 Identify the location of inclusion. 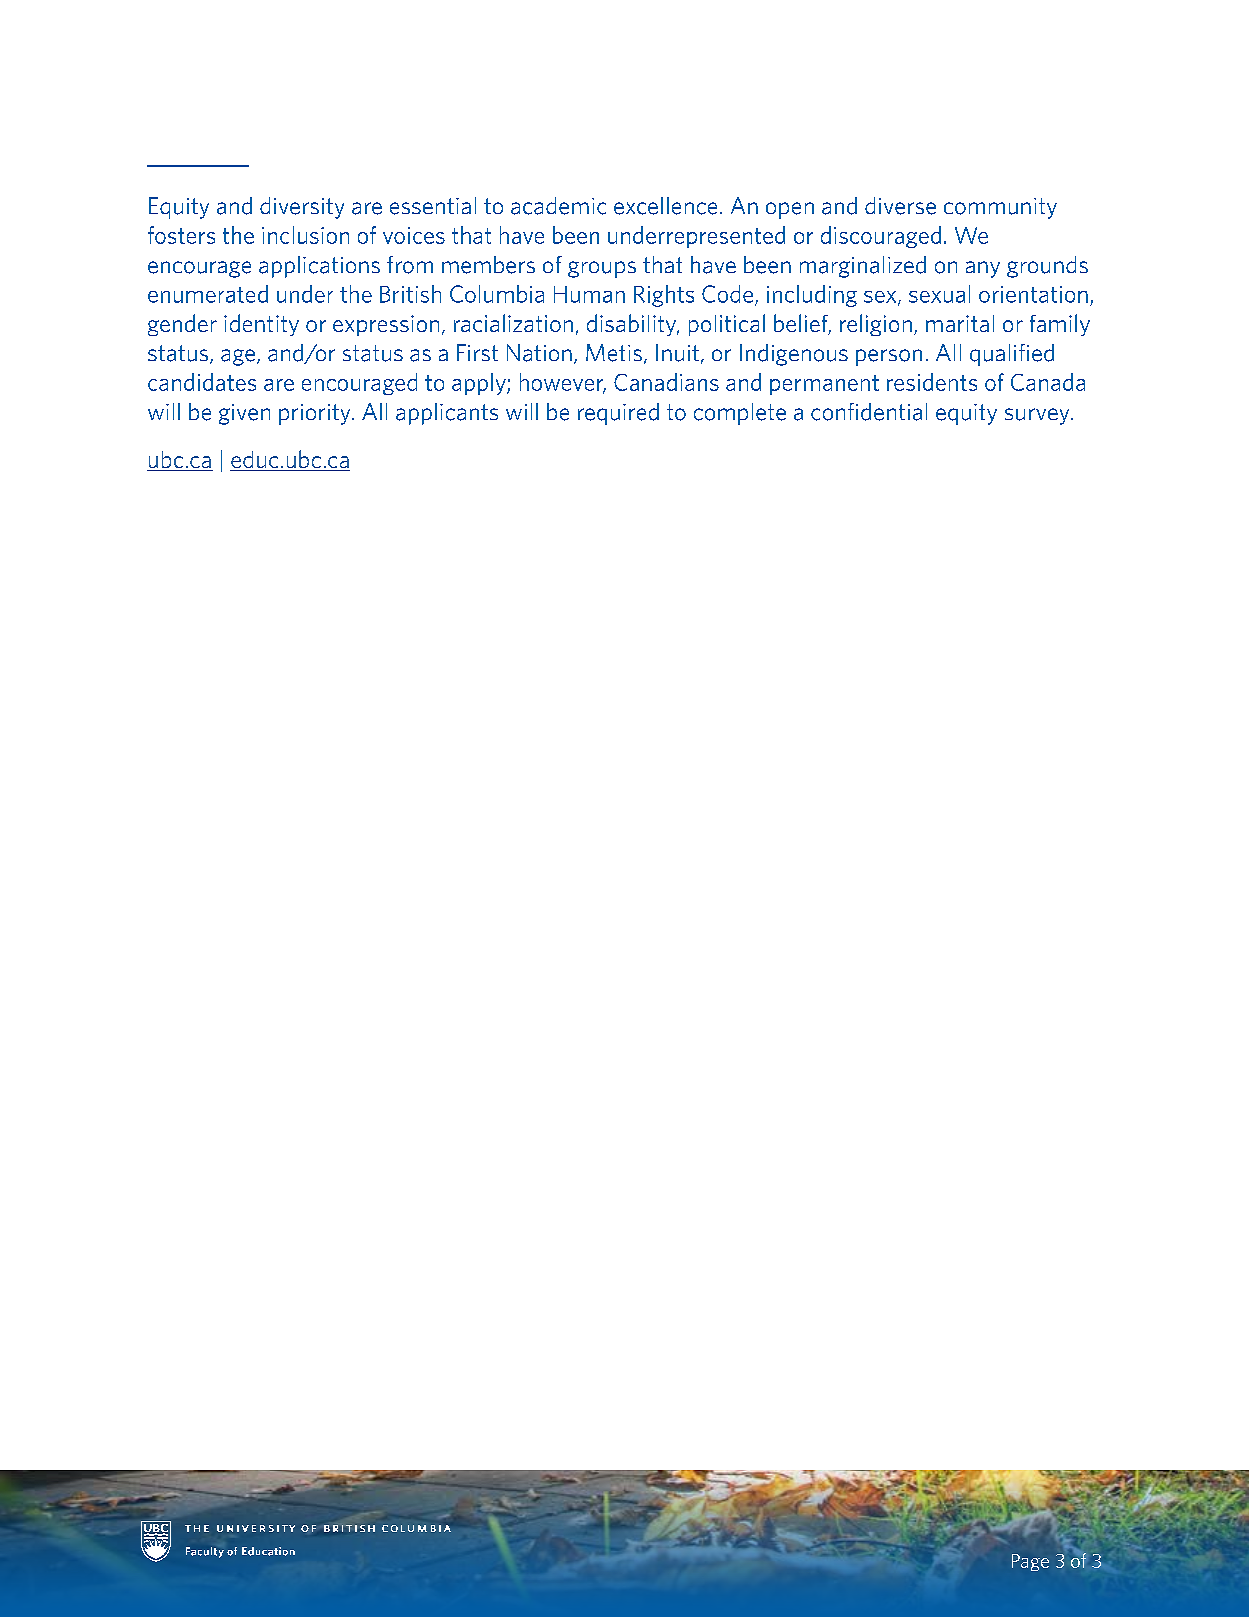
(305, 235).
